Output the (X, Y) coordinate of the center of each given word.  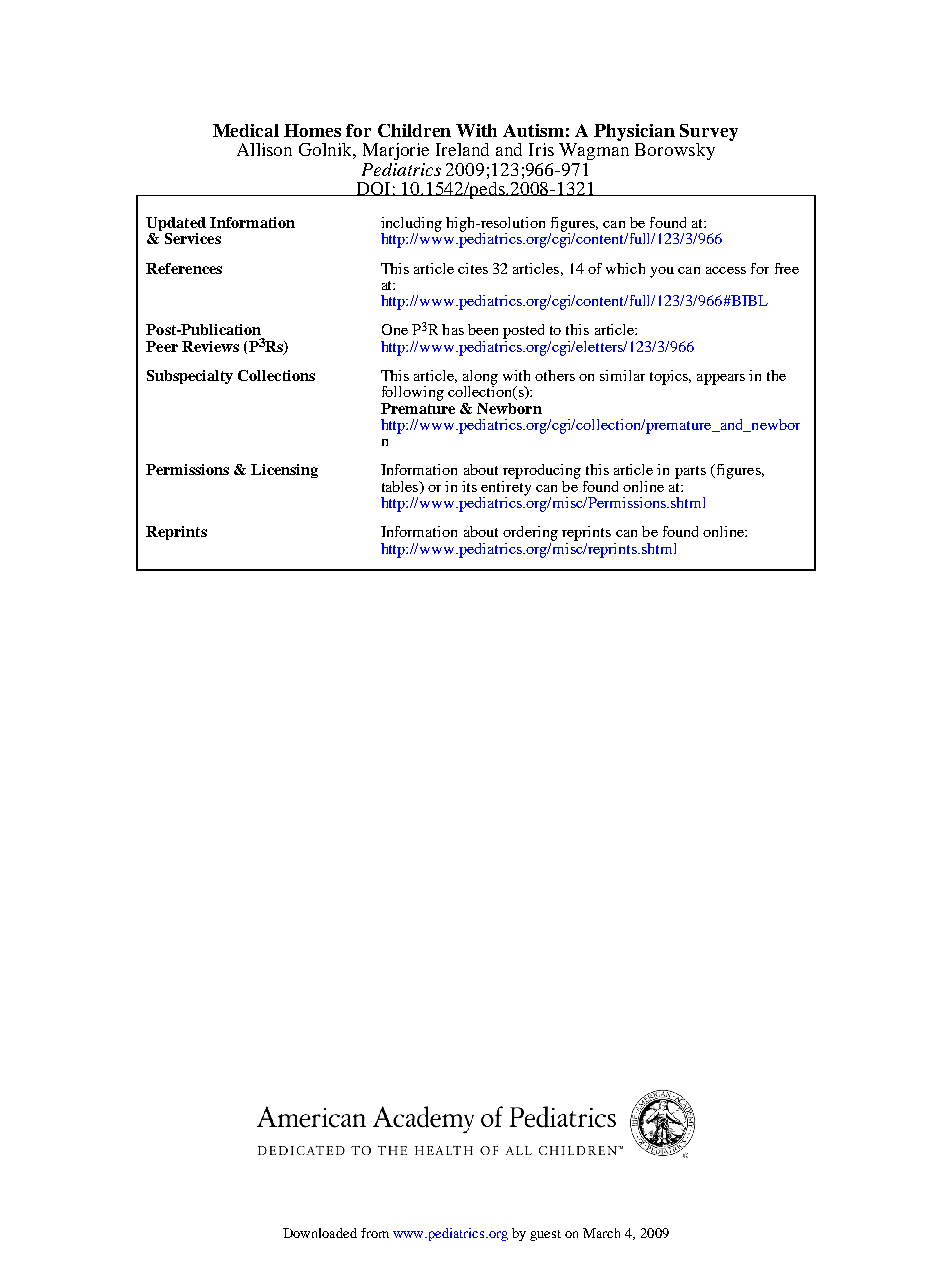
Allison (264, 149)
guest (545, 1235)
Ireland (462, 149)
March (601, 1233)
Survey (709, 132)
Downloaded (320, 1233)
